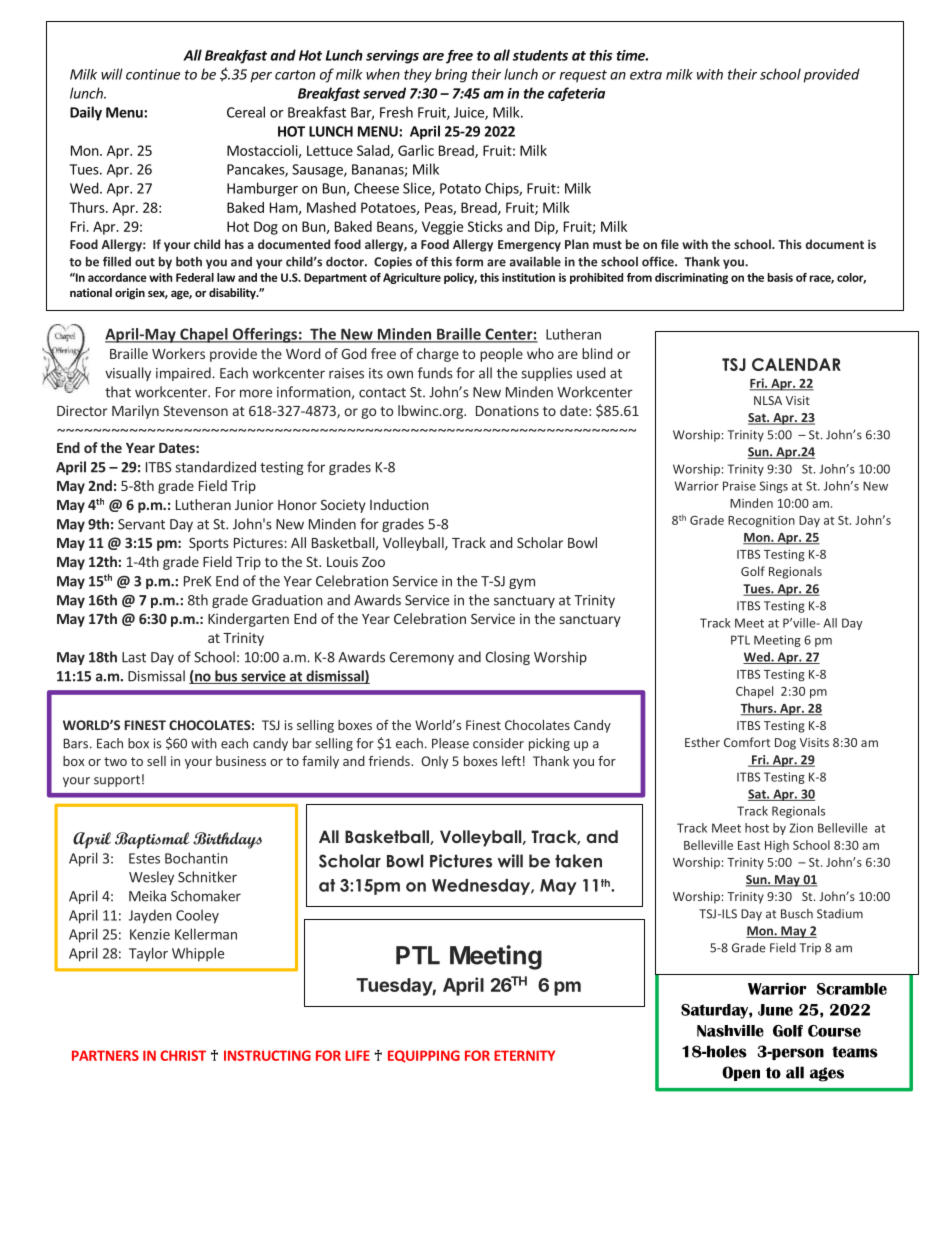 Image resolution: width=952 pixels, height=1233 pixels. What do you see at coordinates (451, 75) in the image?
I see `bring` at bounding box center [451, 75].
